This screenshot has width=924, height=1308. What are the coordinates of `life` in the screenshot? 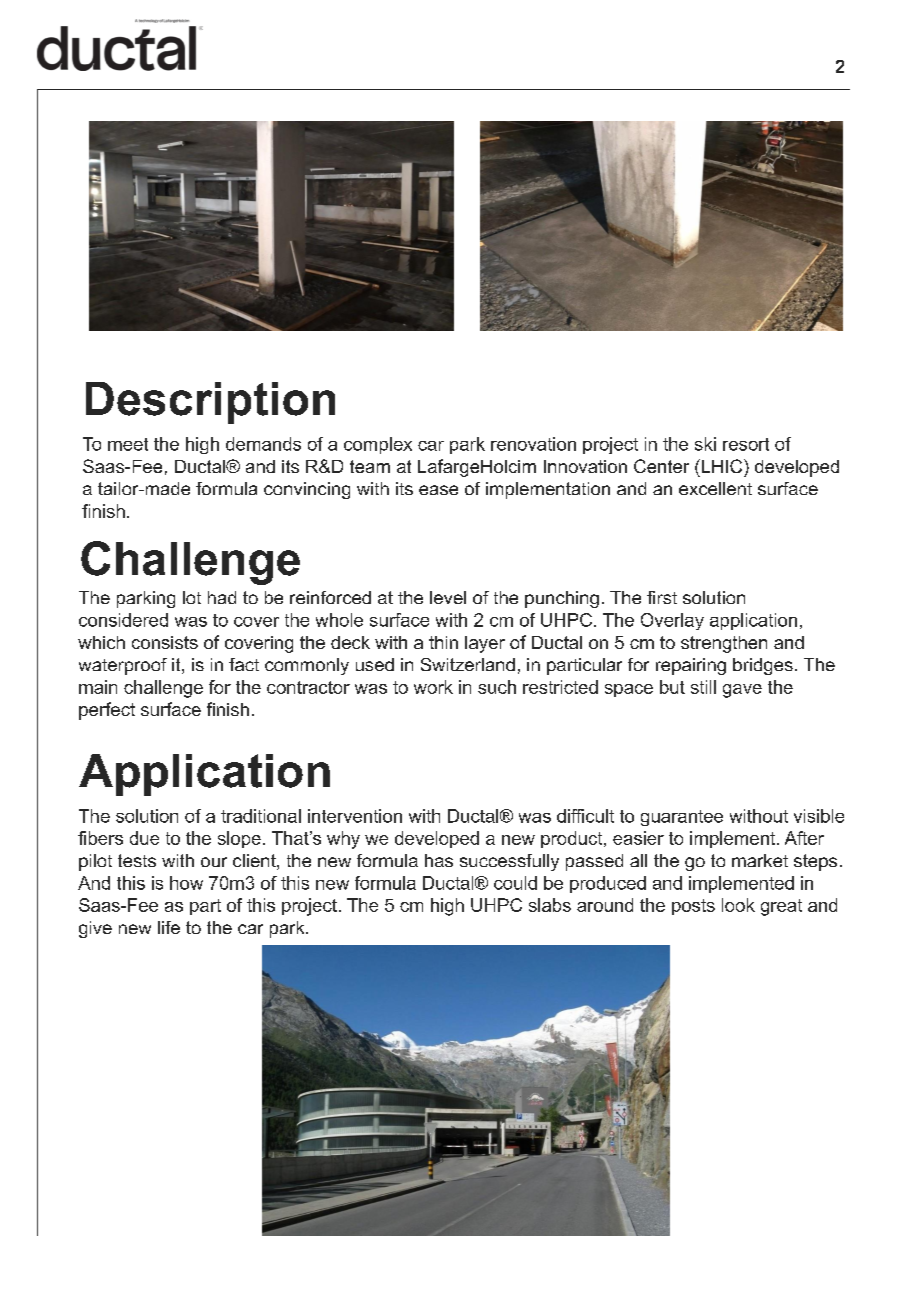 It's located at (169, 927).
